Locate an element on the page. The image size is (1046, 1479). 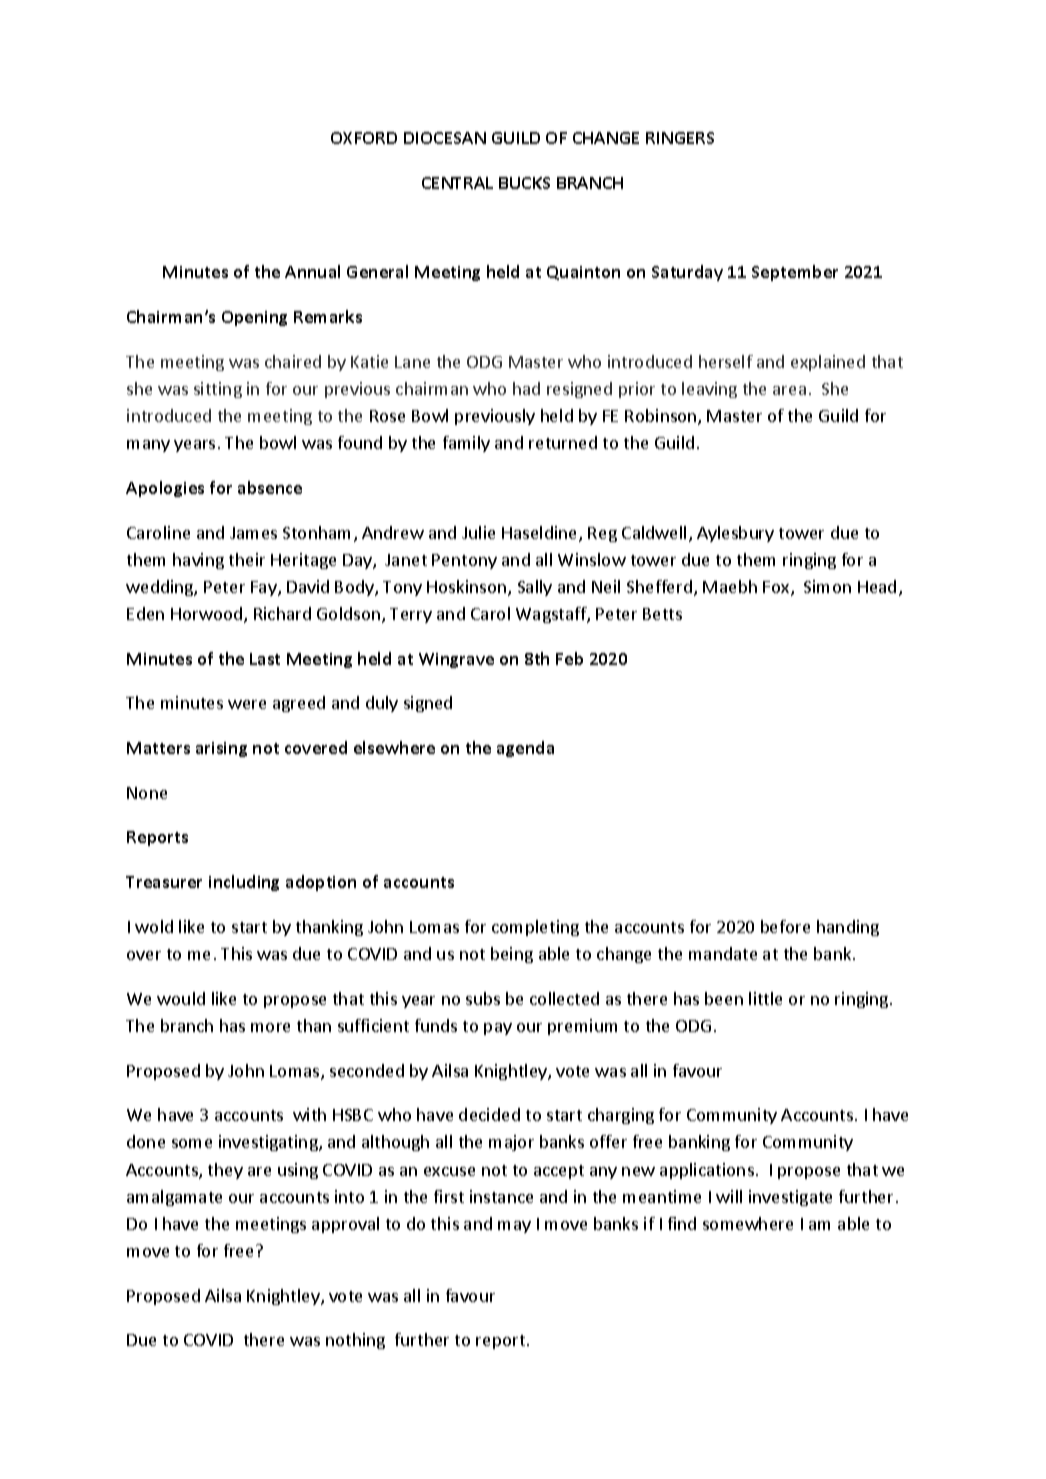
BUCKS is located at coordinates (524, 183).
